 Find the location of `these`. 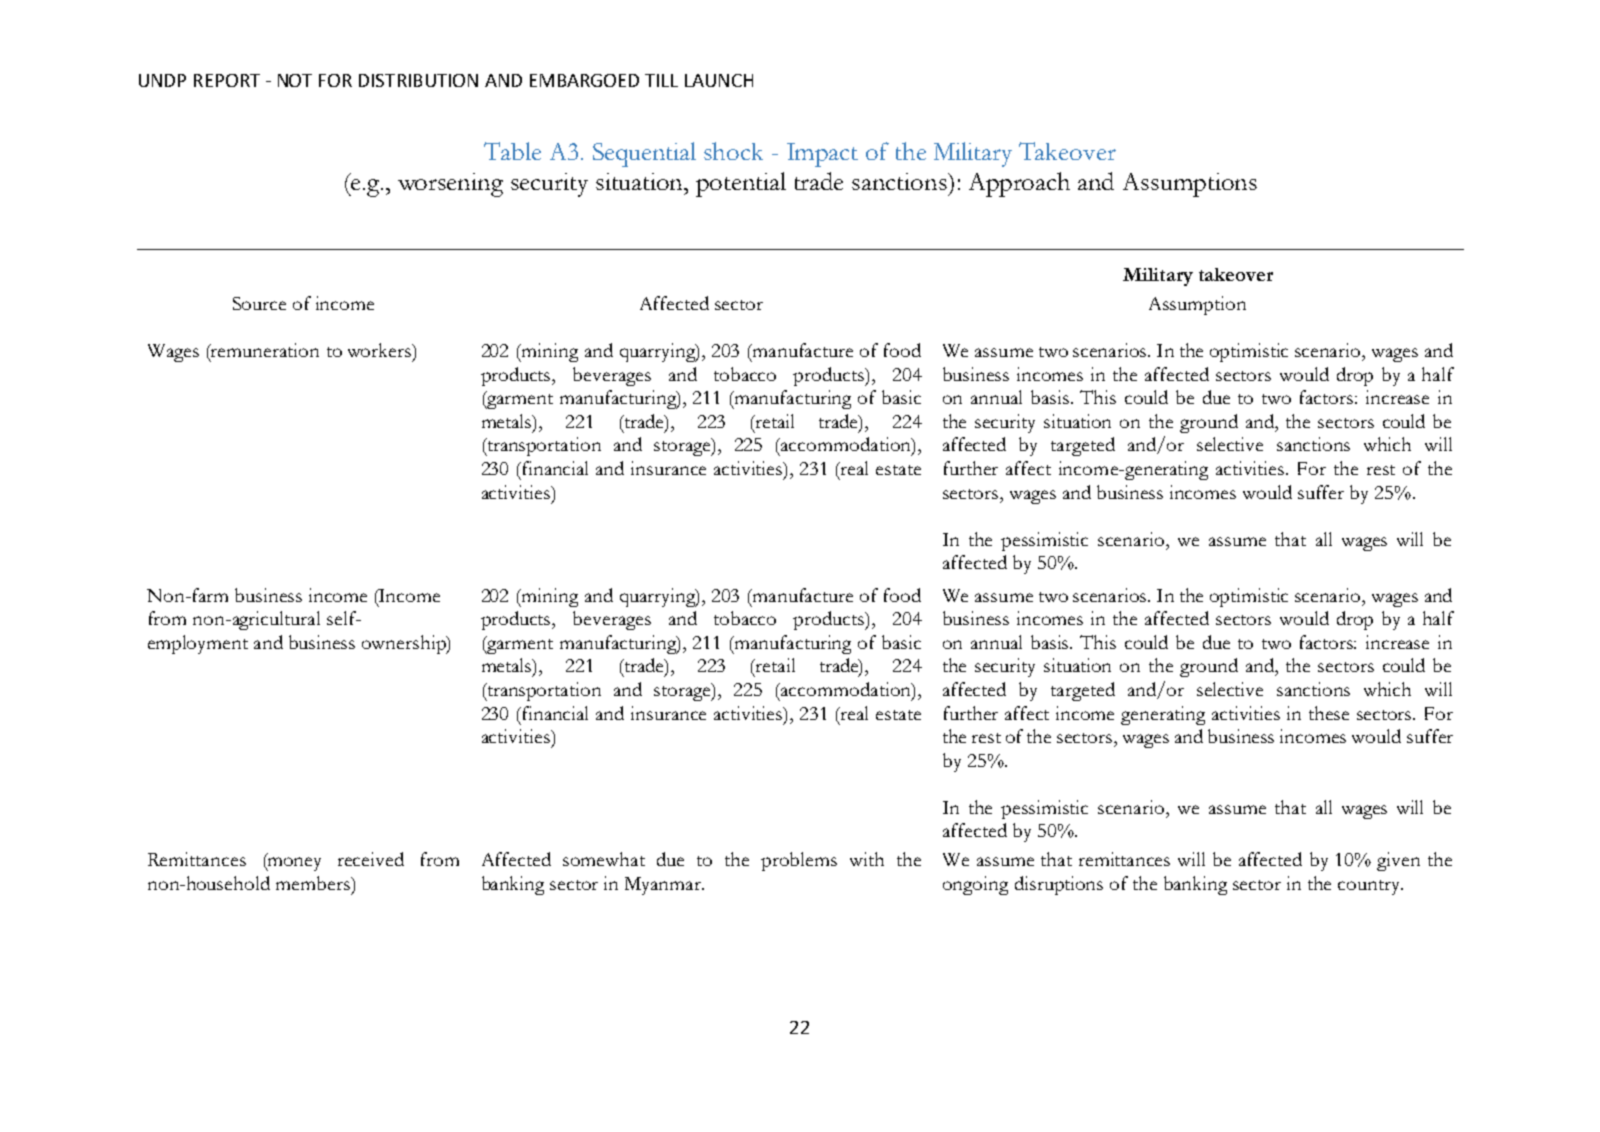

these is located at coordinates (1329, 713).
